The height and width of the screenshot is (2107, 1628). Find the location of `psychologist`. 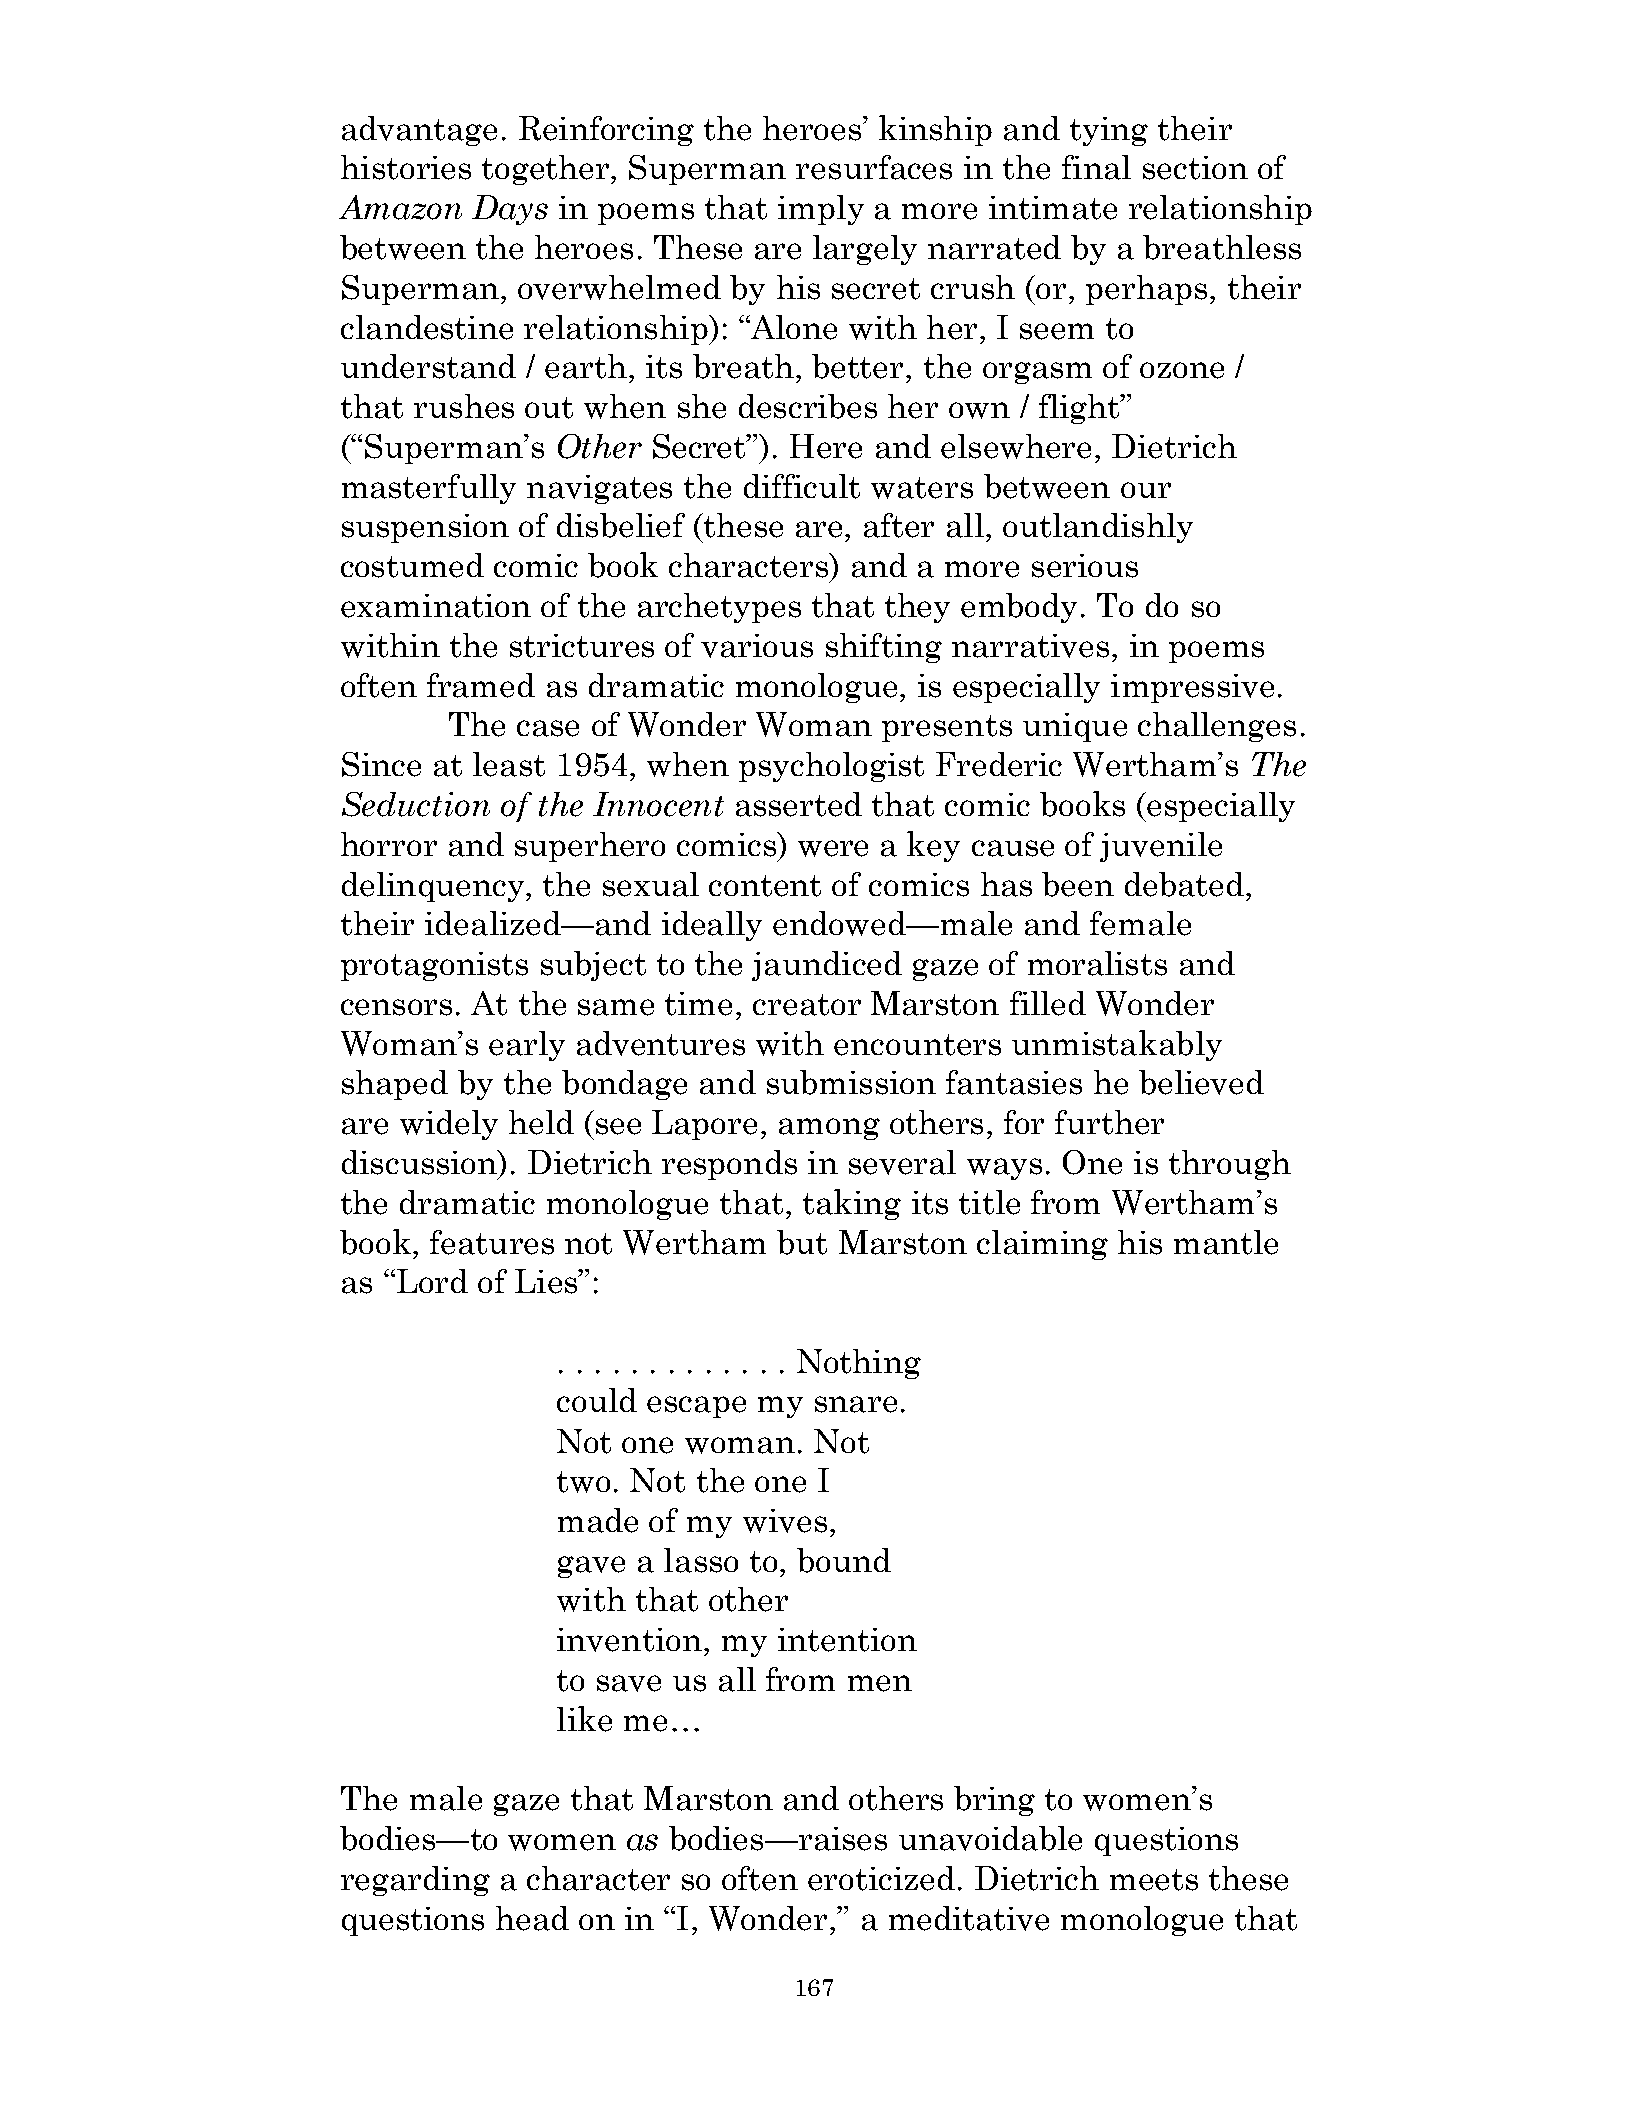

psychologist is located at coordinates (831, 767).
